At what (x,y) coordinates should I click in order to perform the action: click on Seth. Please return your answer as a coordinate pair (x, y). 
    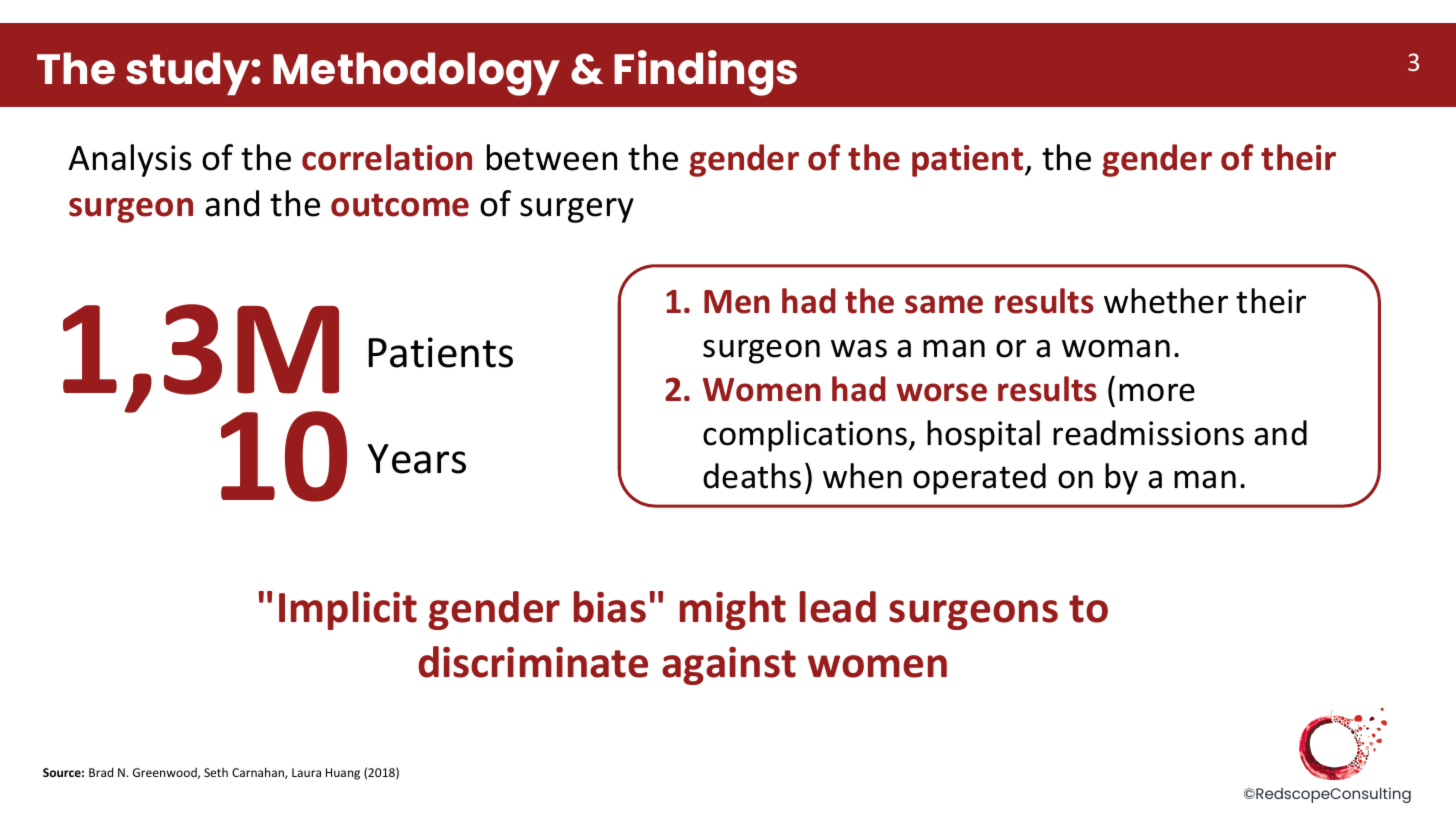
    Looking at the image, I should click on (216, 772).
